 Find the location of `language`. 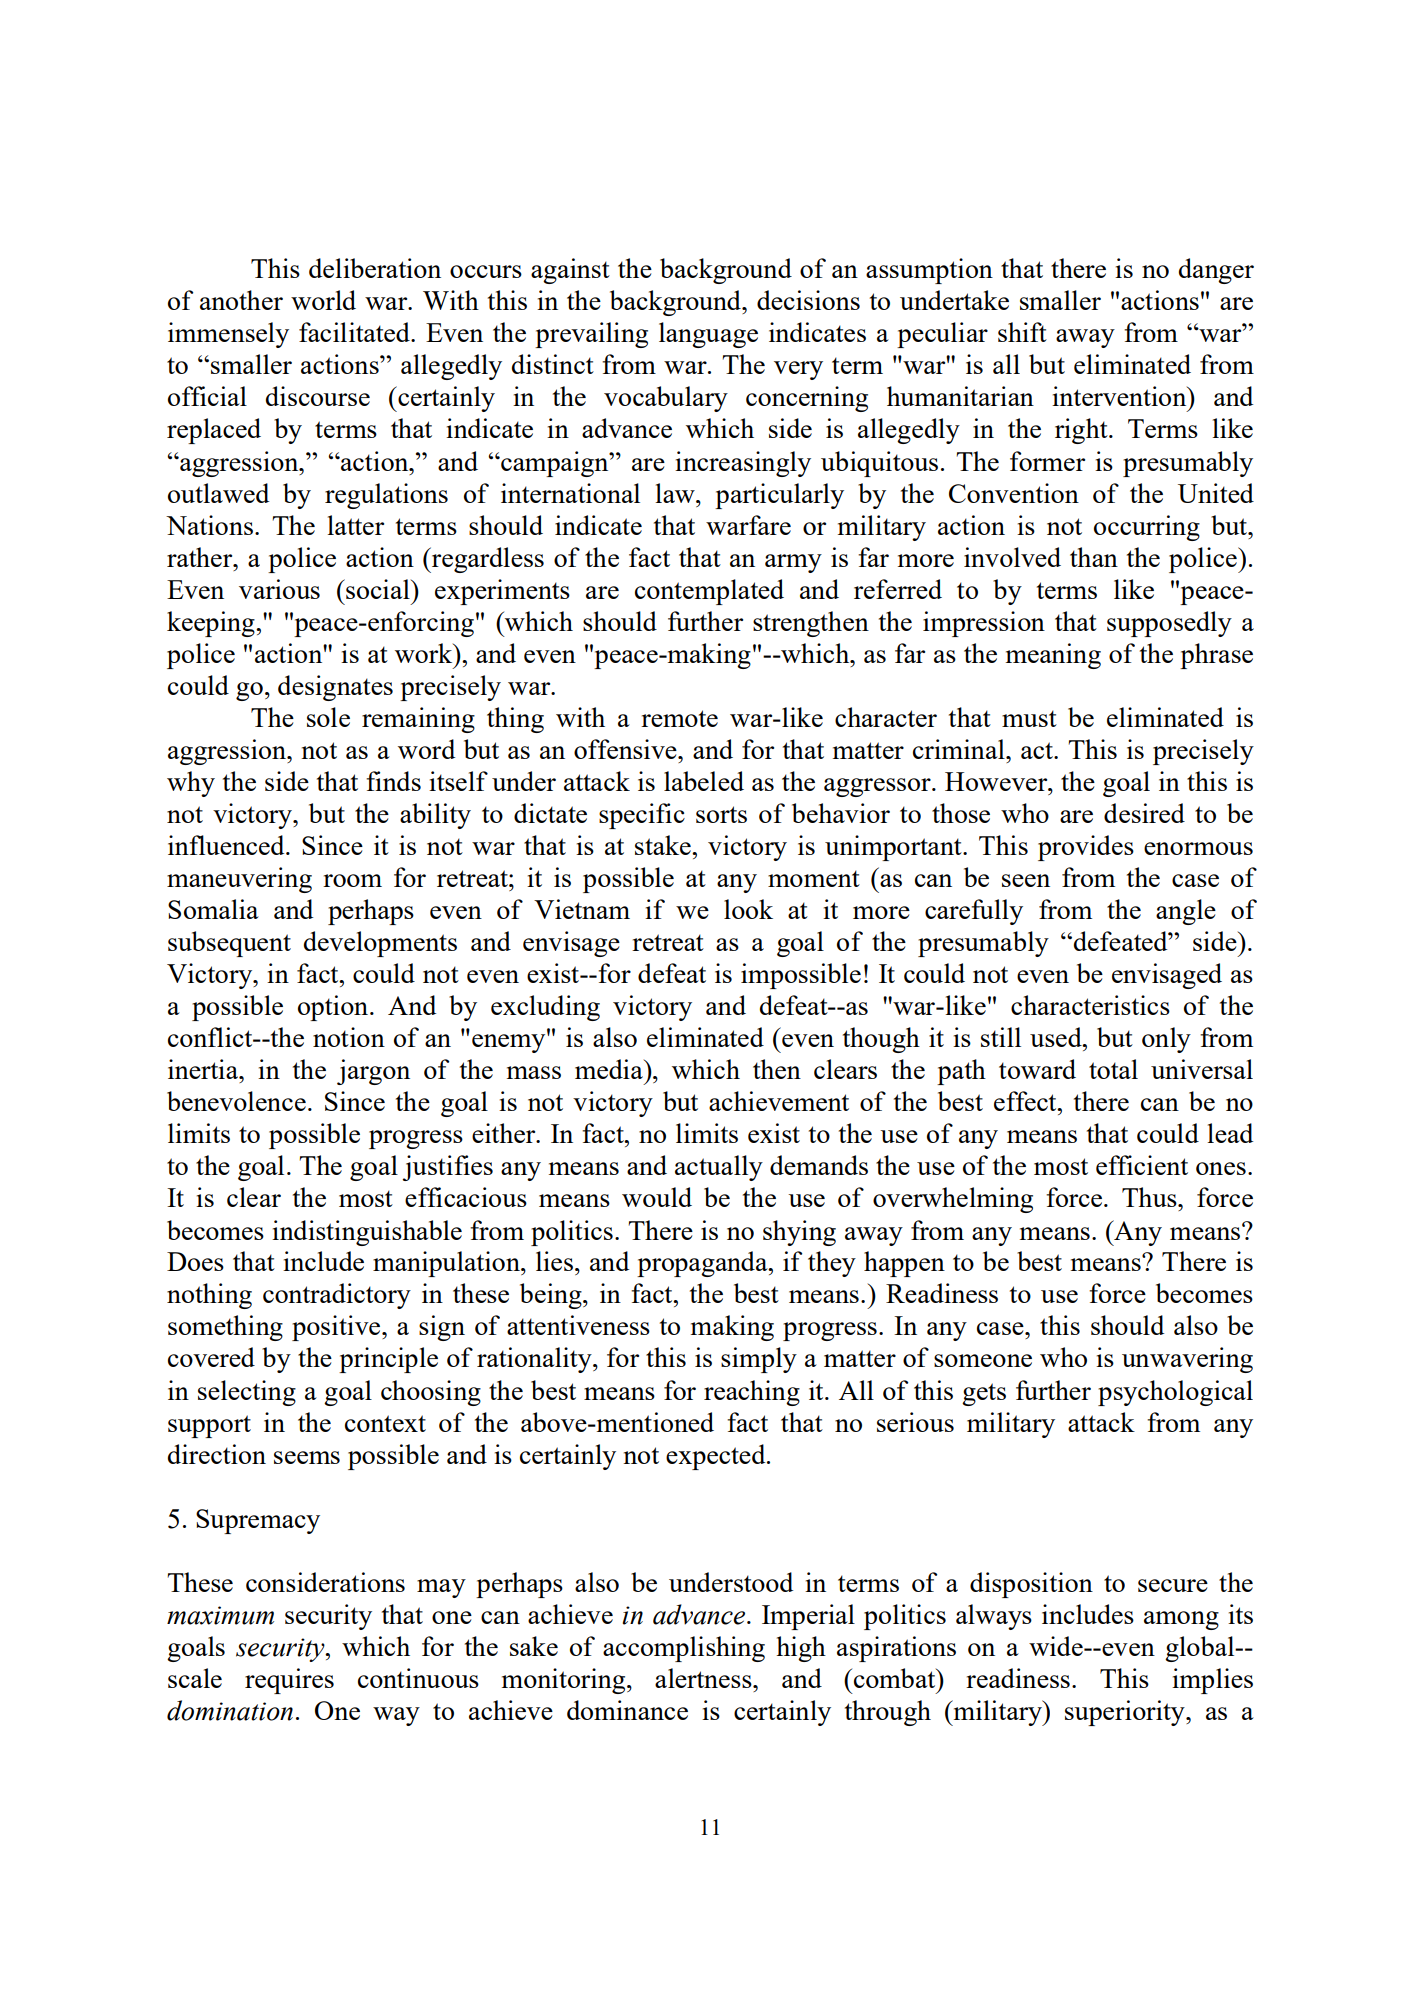

language is located at coordinates (708, 335).
